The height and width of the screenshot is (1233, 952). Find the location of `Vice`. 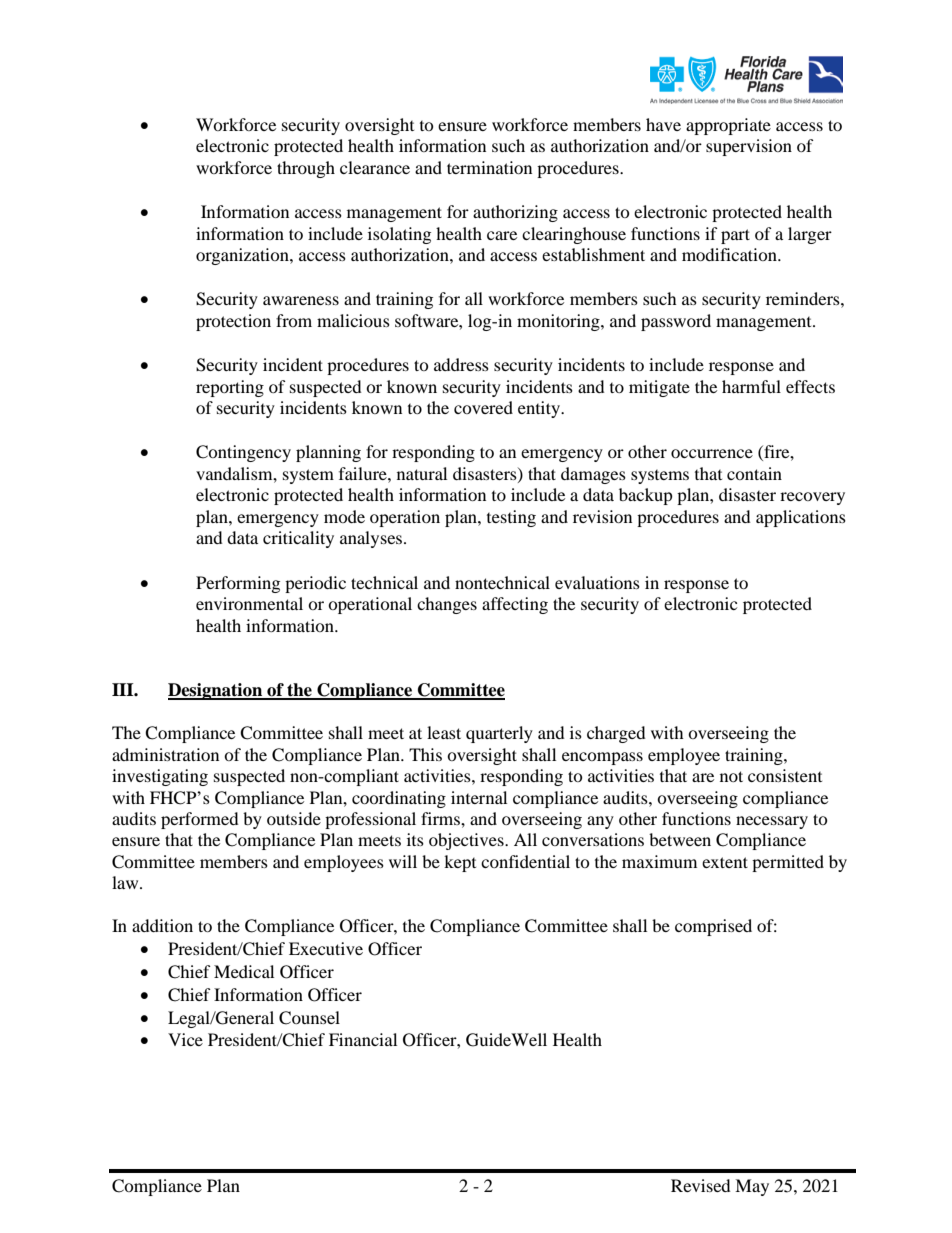

Vice is located at coordinates (185, 1039).
